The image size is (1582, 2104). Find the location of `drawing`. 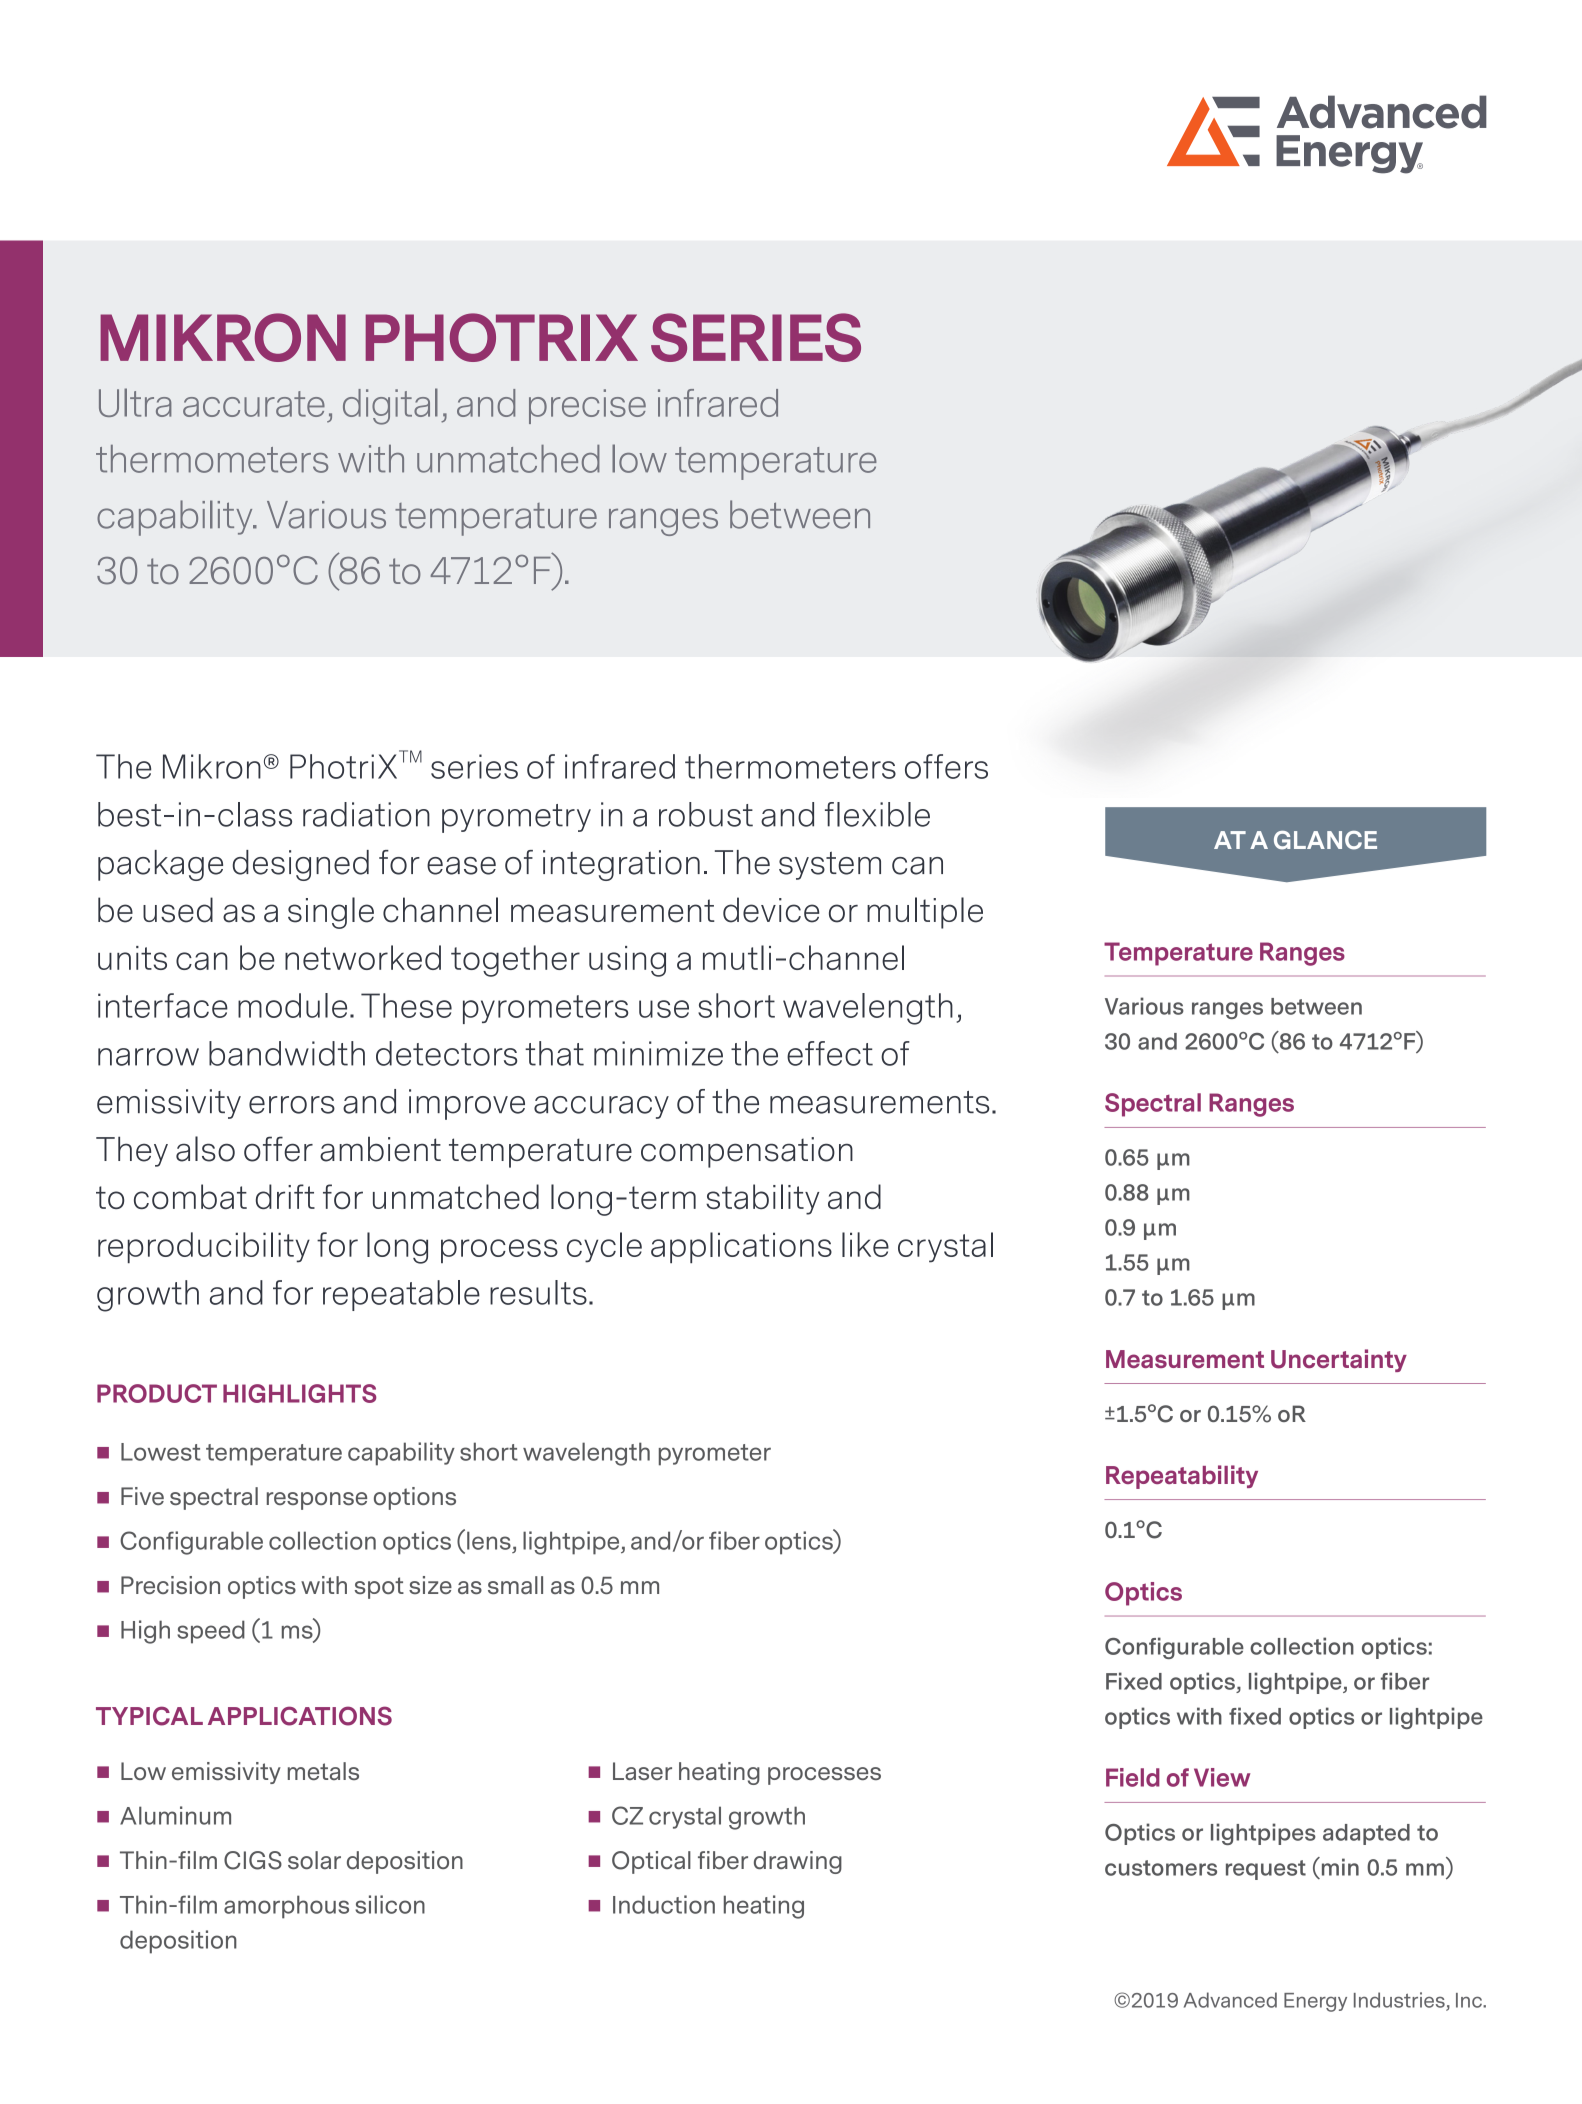

drawing is located at coordinates (798, 1862).
